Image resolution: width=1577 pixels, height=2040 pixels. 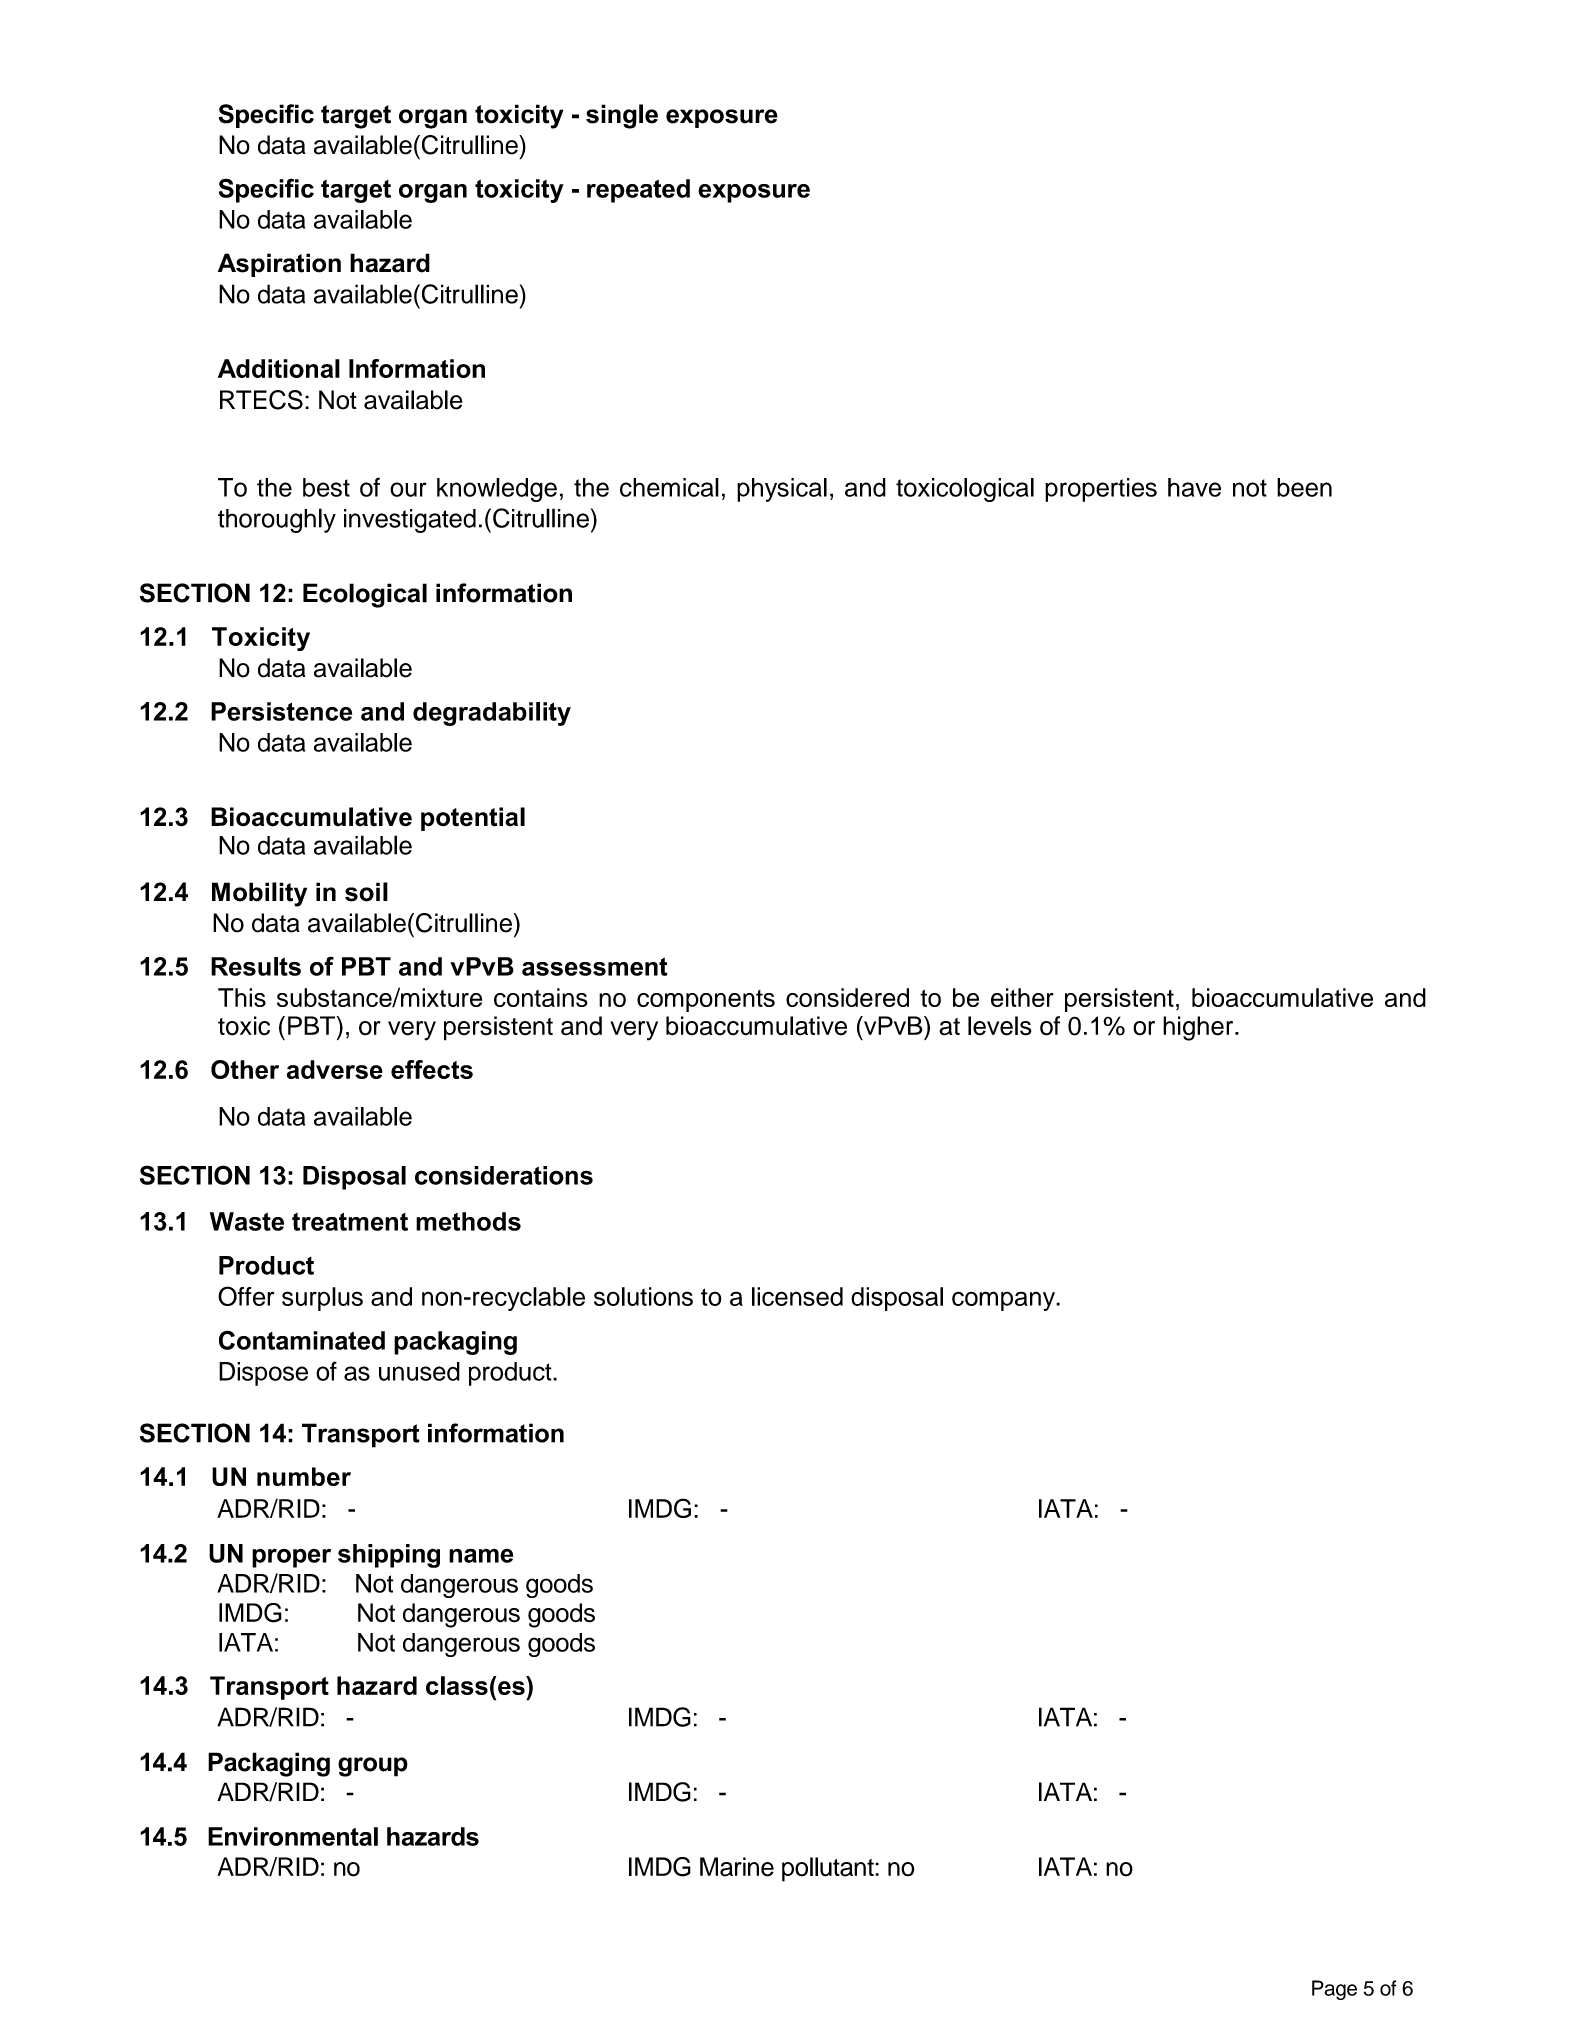 I want to click on adverse, so click(x=335, y=1069).
